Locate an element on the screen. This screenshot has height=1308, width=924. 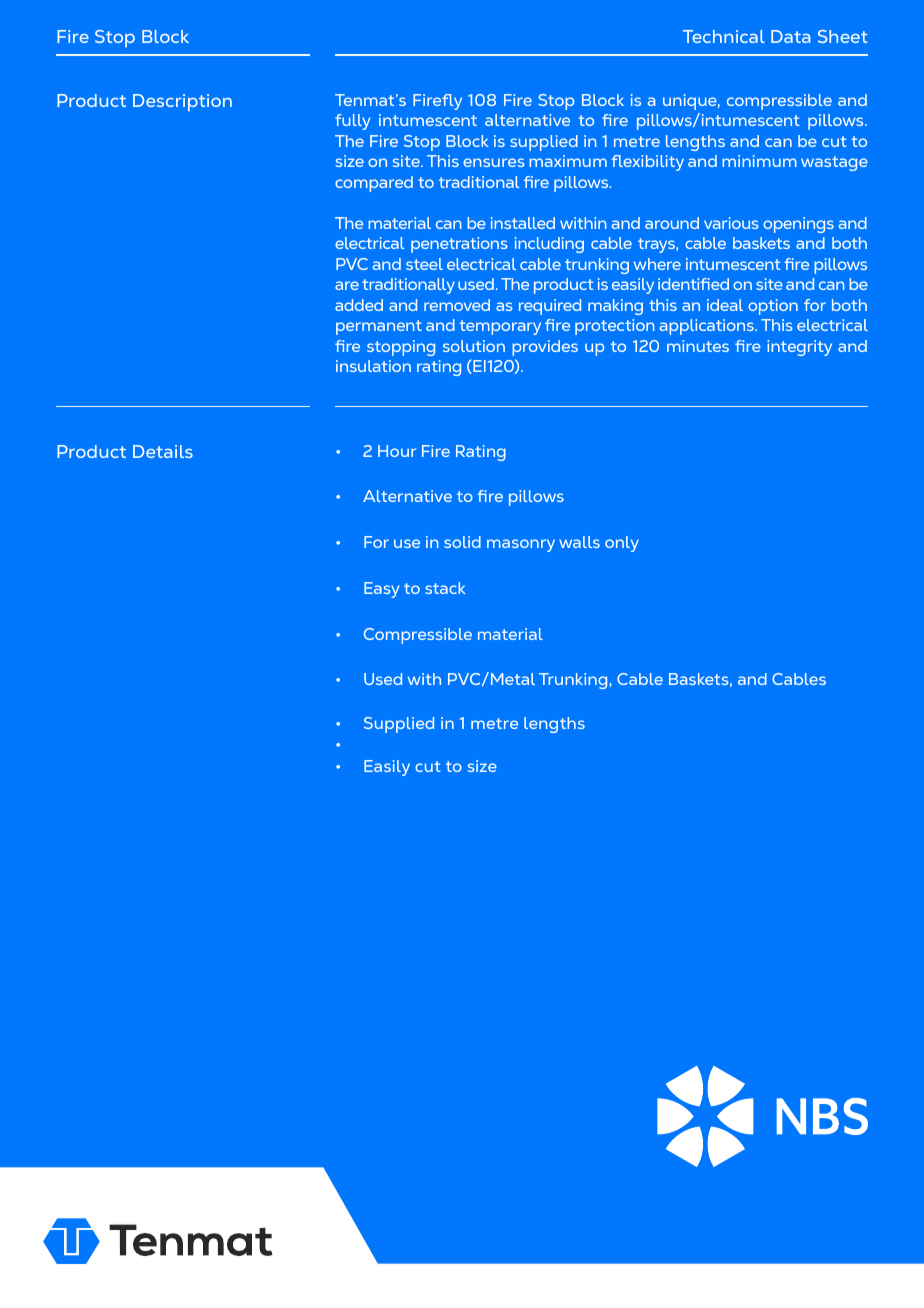
Data is located at coordinates (790, 36).
